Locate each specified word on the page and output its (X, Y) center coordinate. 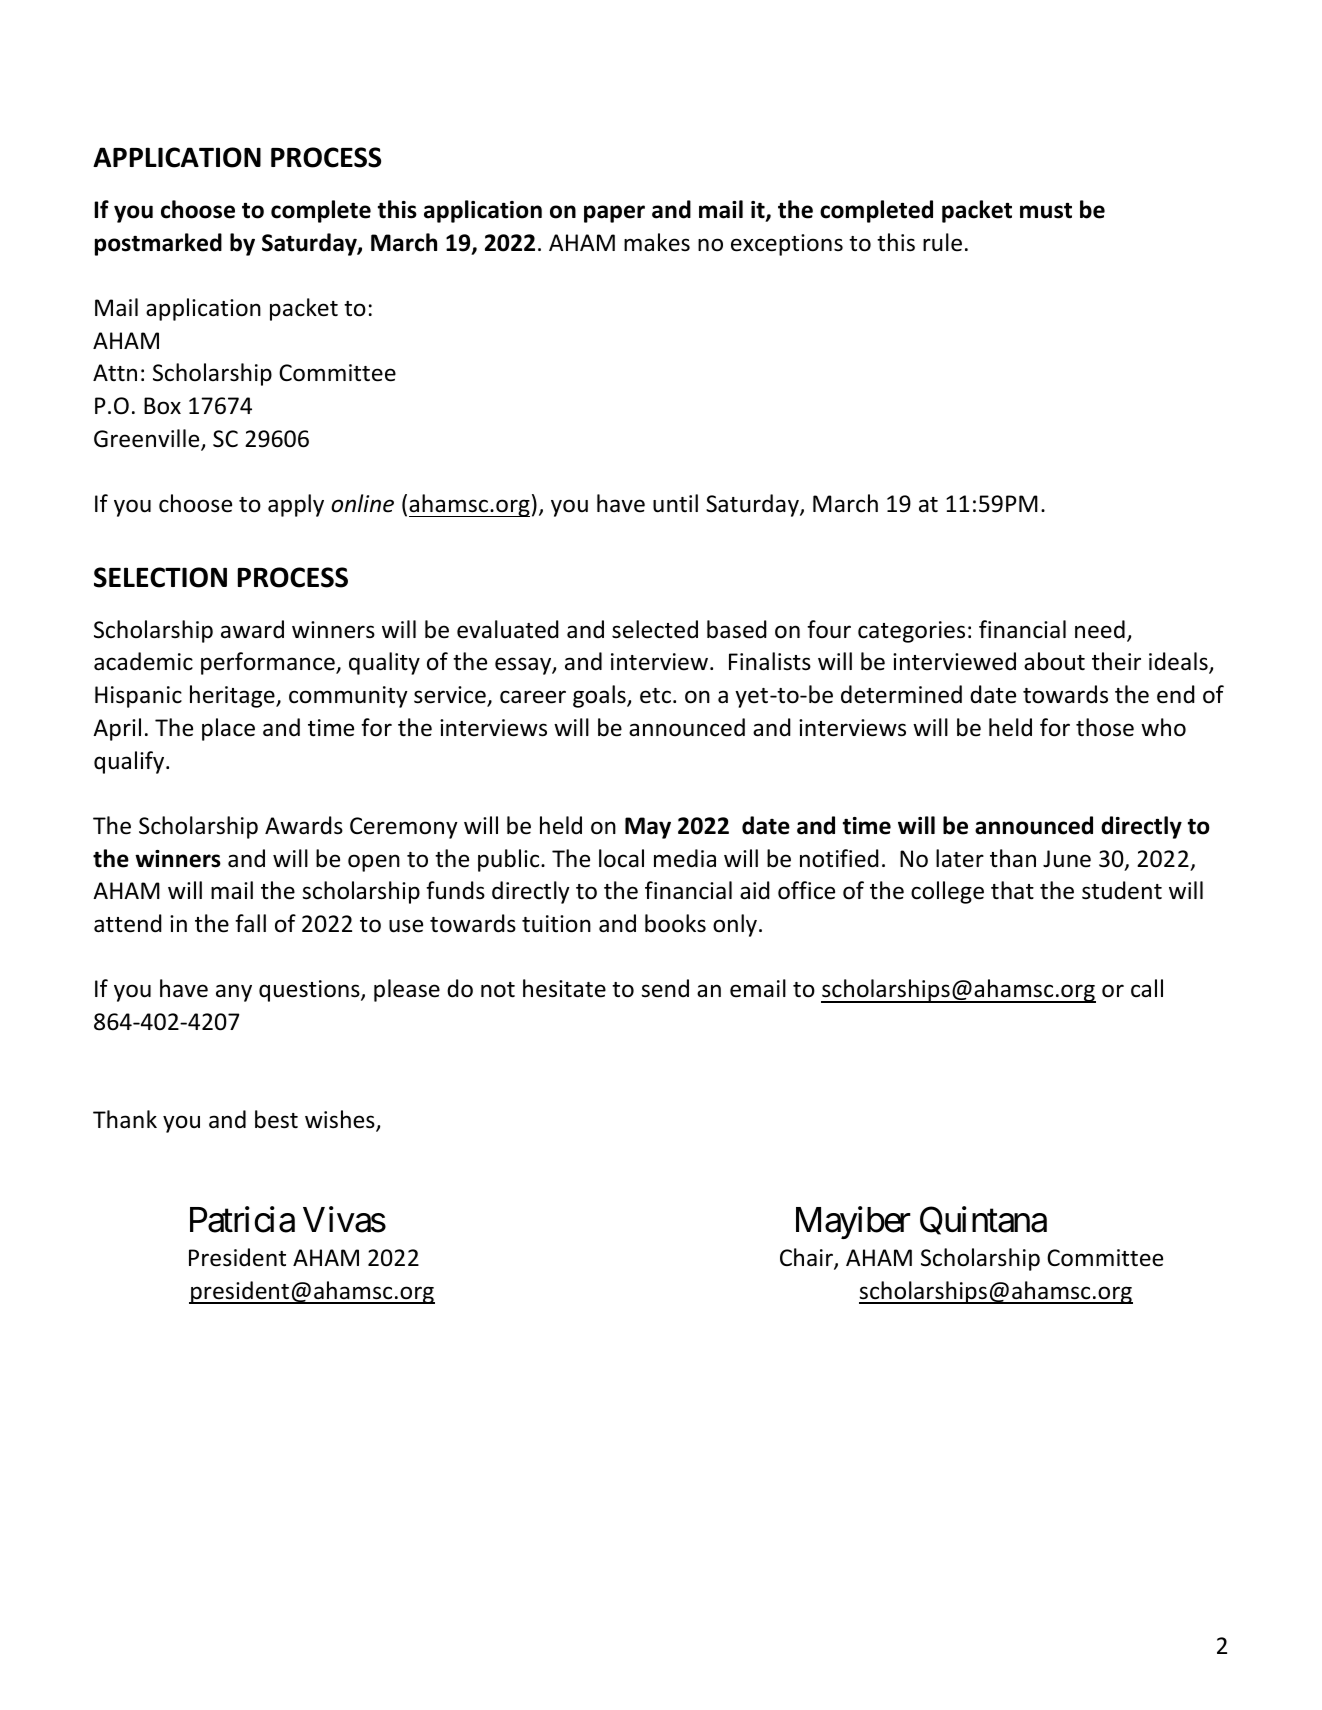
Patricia (242, 1220)
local (621, 858)
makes (657, 242)
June (1067, 859)
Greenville (148, 439)
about (1054, 661)
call (1147, 988)
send (665, 988)
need (1100, 629)
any (234, 993)
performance (269, 663)
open (374, 863)
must (1046, 210)
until (675, 503)
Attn (115, 373)
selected (655, 629)
